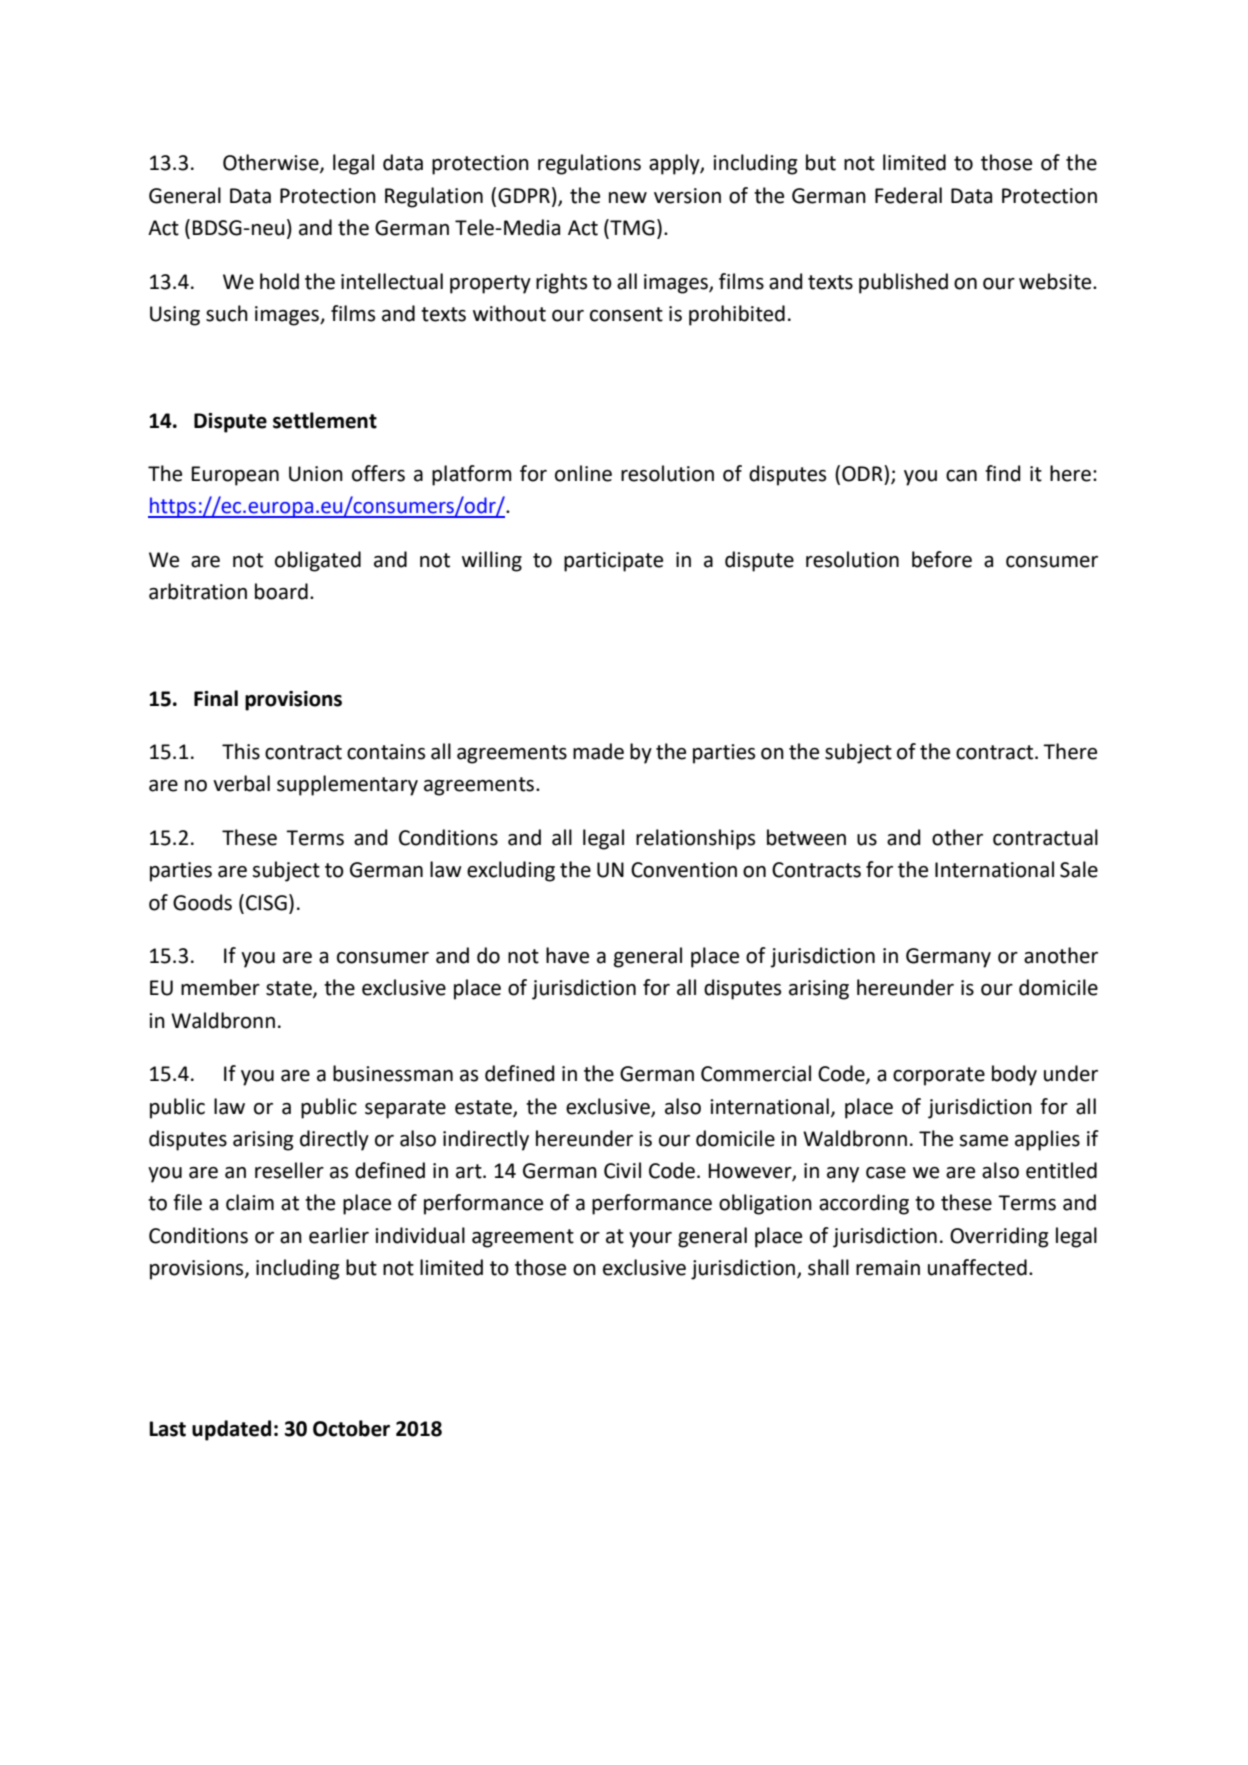 The height and width of the document is (1765, 1248). What do you see at coordinates (613, 562) in the document?
I see `participate` at bounding box center [613, 562].
